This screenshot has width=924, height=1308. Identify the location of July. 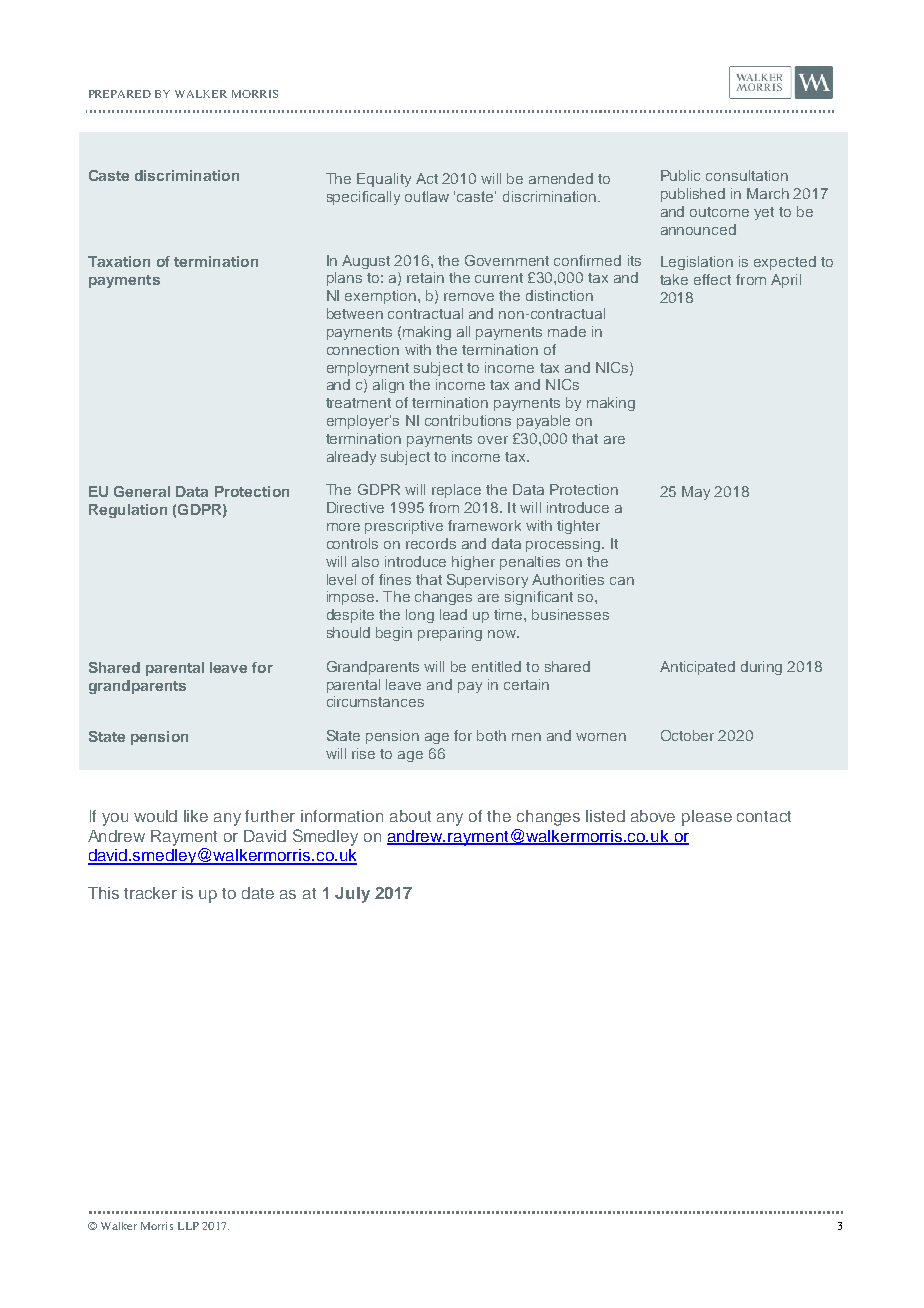
(352, 895).
